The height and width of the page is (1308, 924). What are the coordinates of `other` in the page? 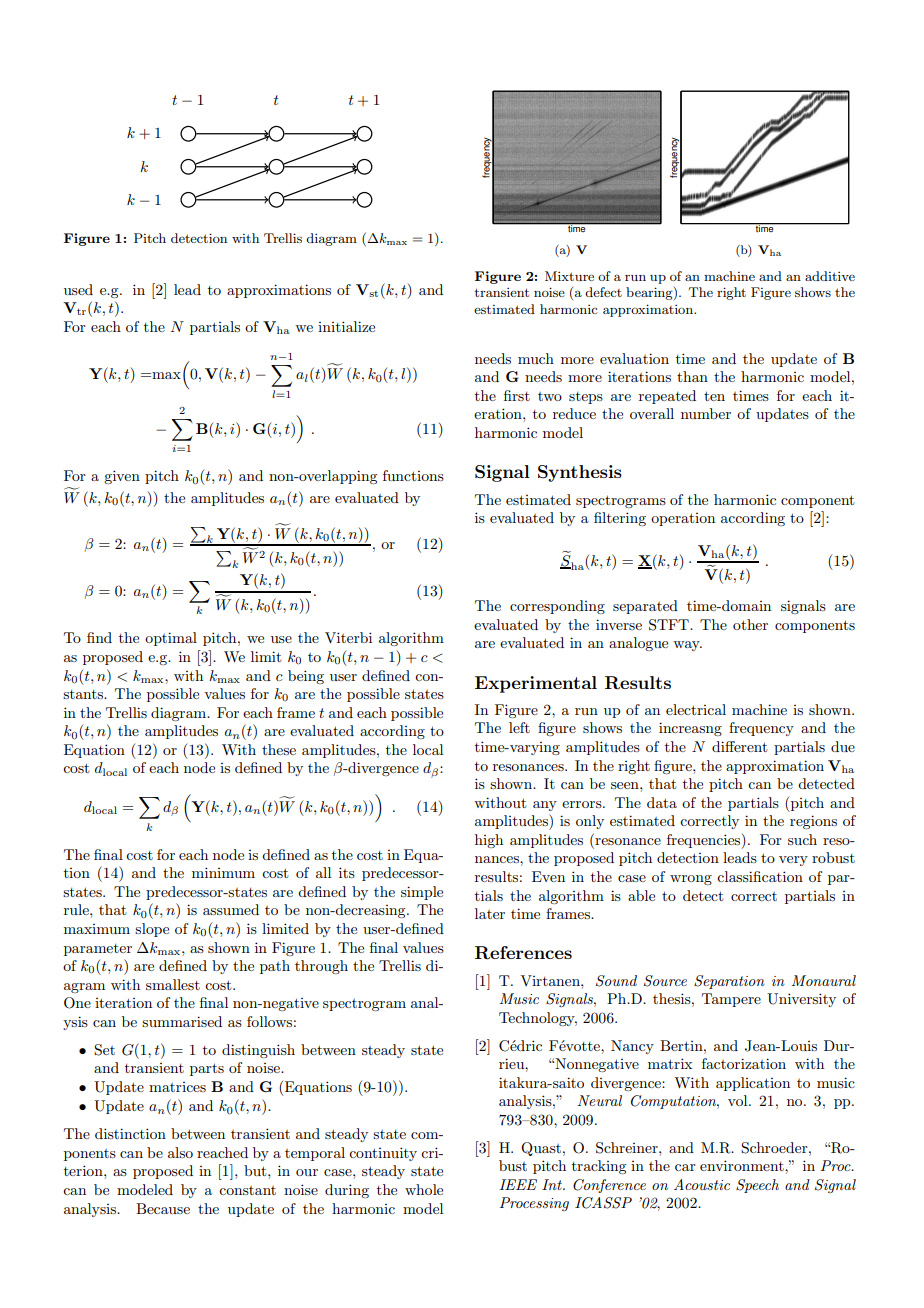 It's located at (750, 624).
